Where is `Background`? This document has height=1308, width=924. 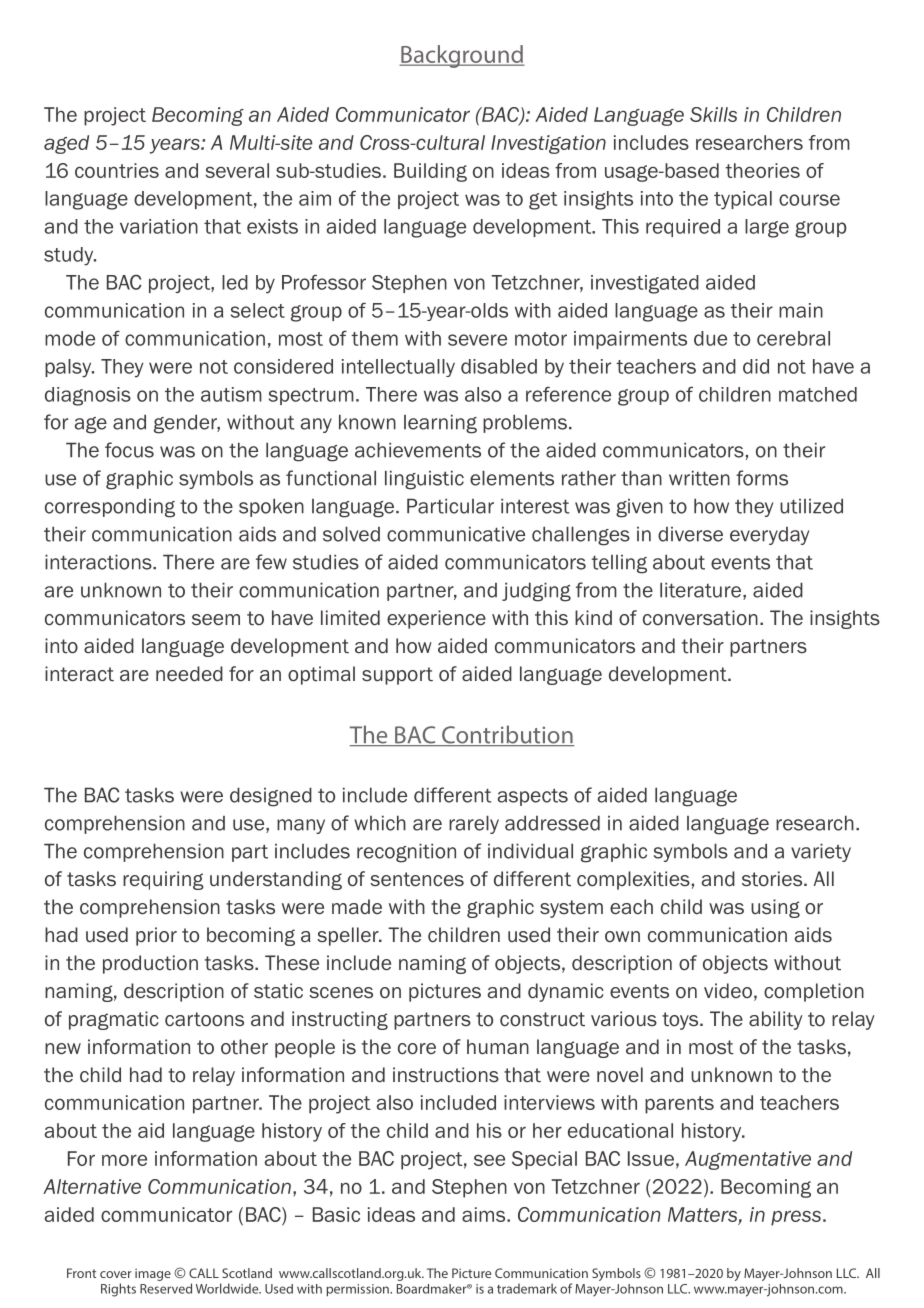
Background is located at coordinates (462, 56).
